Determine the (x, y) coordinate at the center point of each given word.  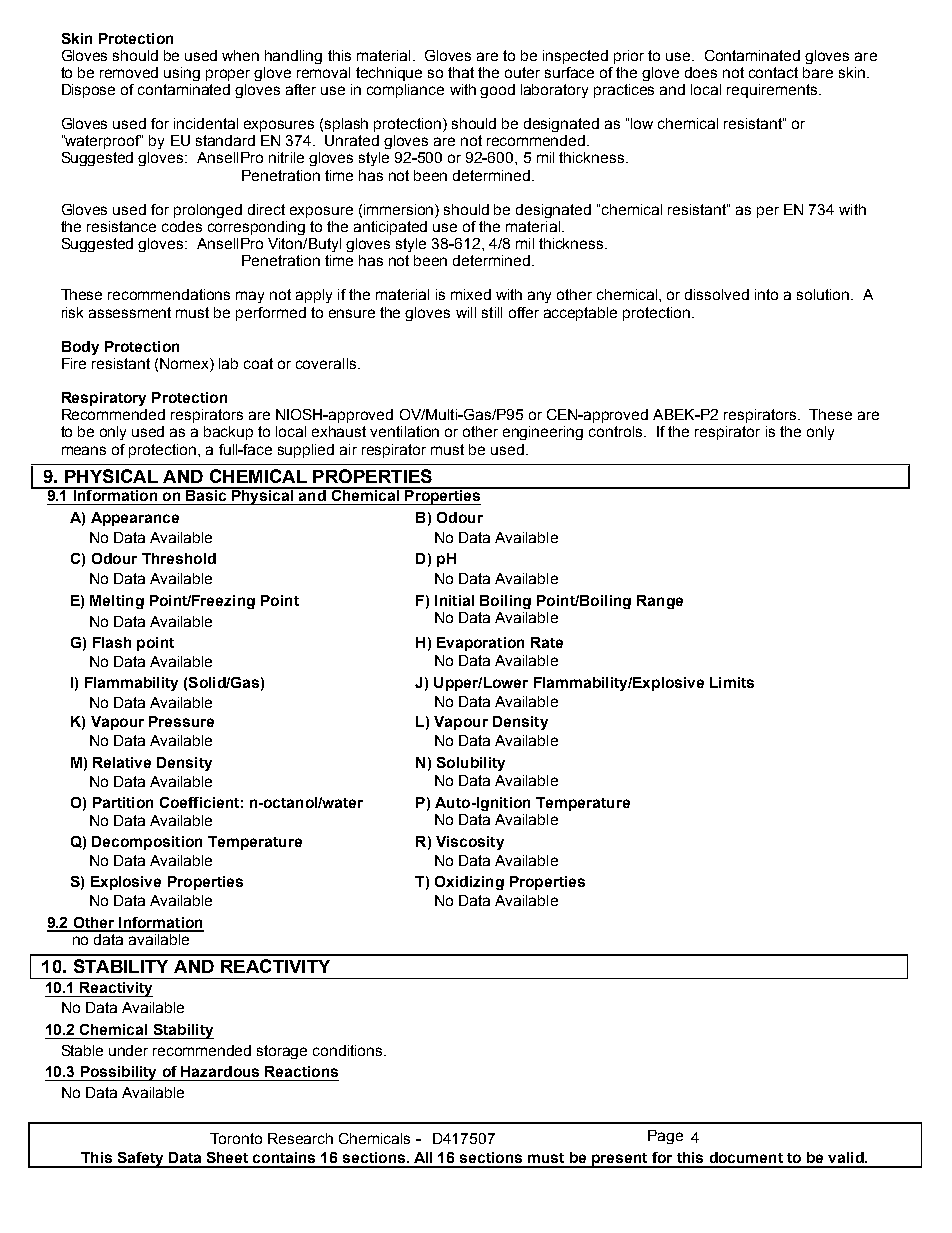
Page (665, 1137)
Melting (117, 602)
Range (660, 602)
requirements (773, 91)
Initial (454, 600)
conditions (349, 1050)
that (461, 72)
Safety (140, 1160)
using (182, 74)
